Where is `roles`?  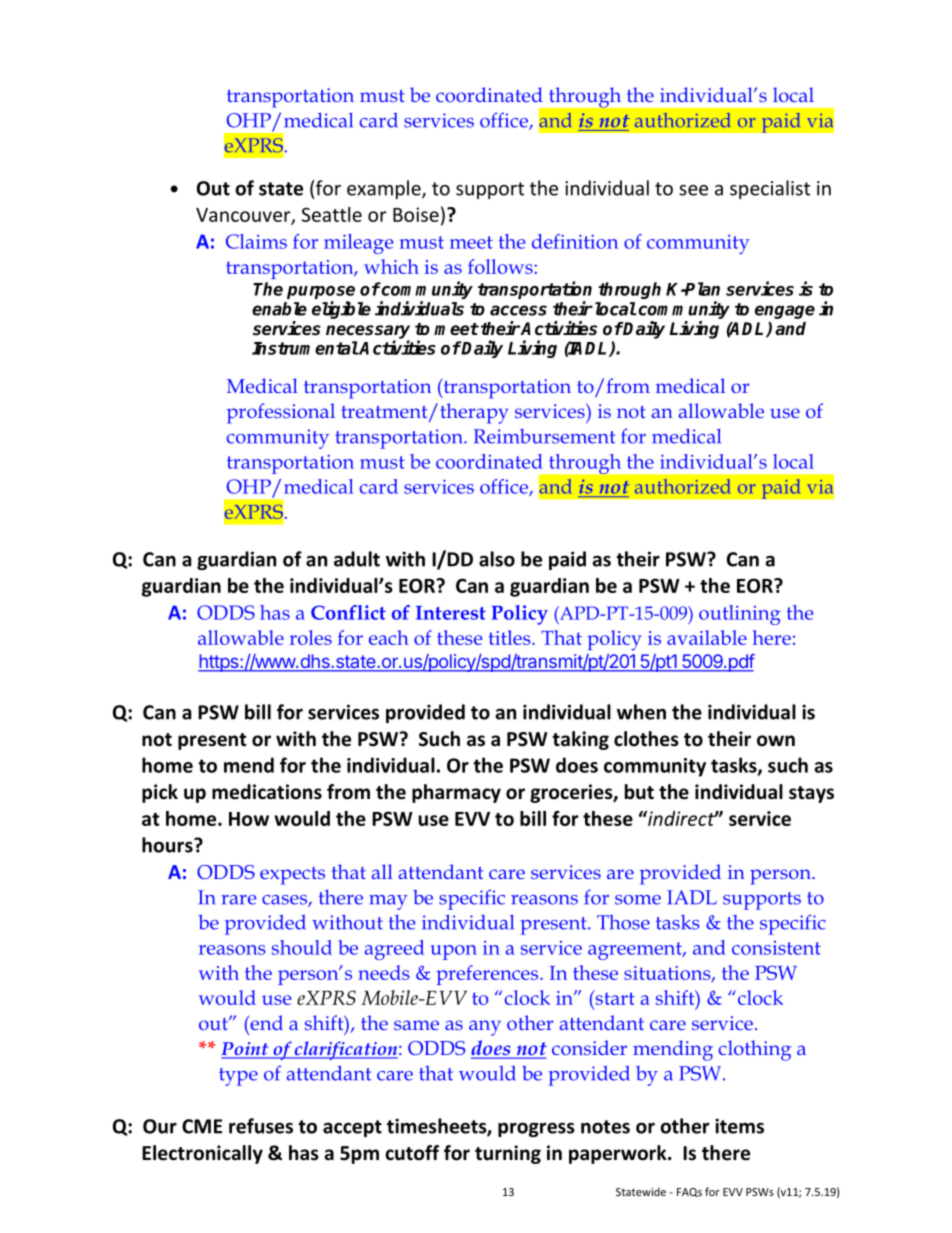
roles is located at coordinates (311, 637).
